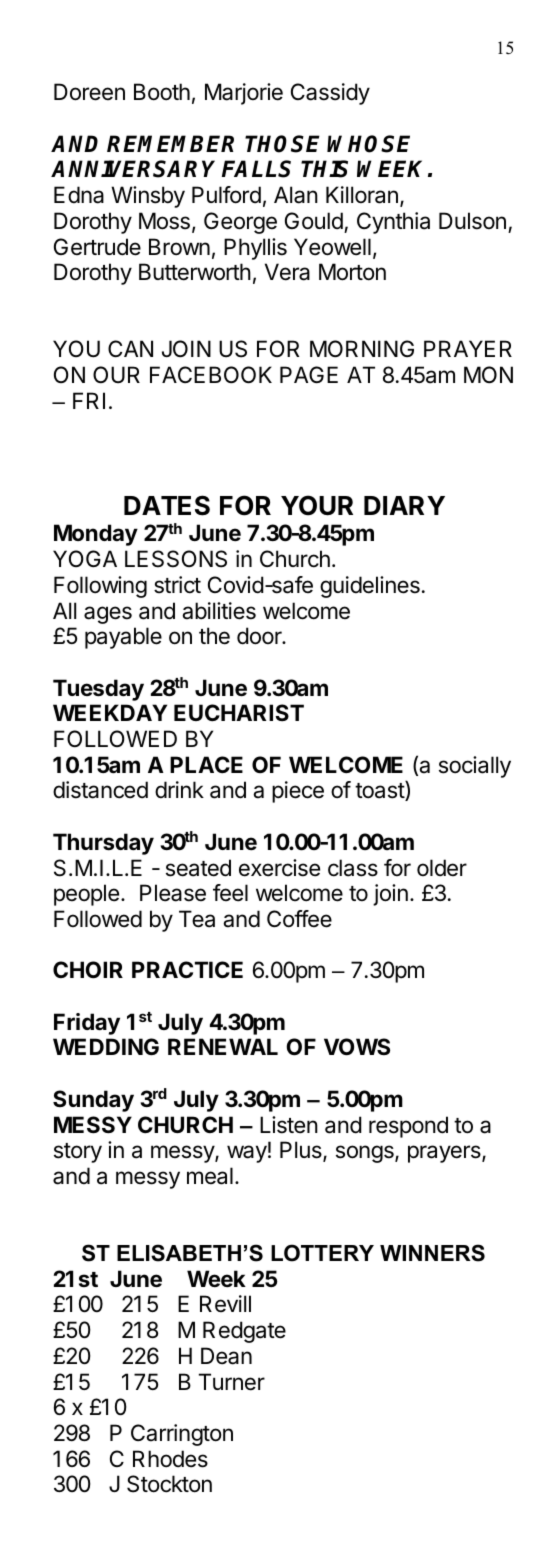 The image size is (554, 1568). What do you see at coordinates (89, 92) in the screenshot?
I see `Doreen` at bounding box center [89, 92].
